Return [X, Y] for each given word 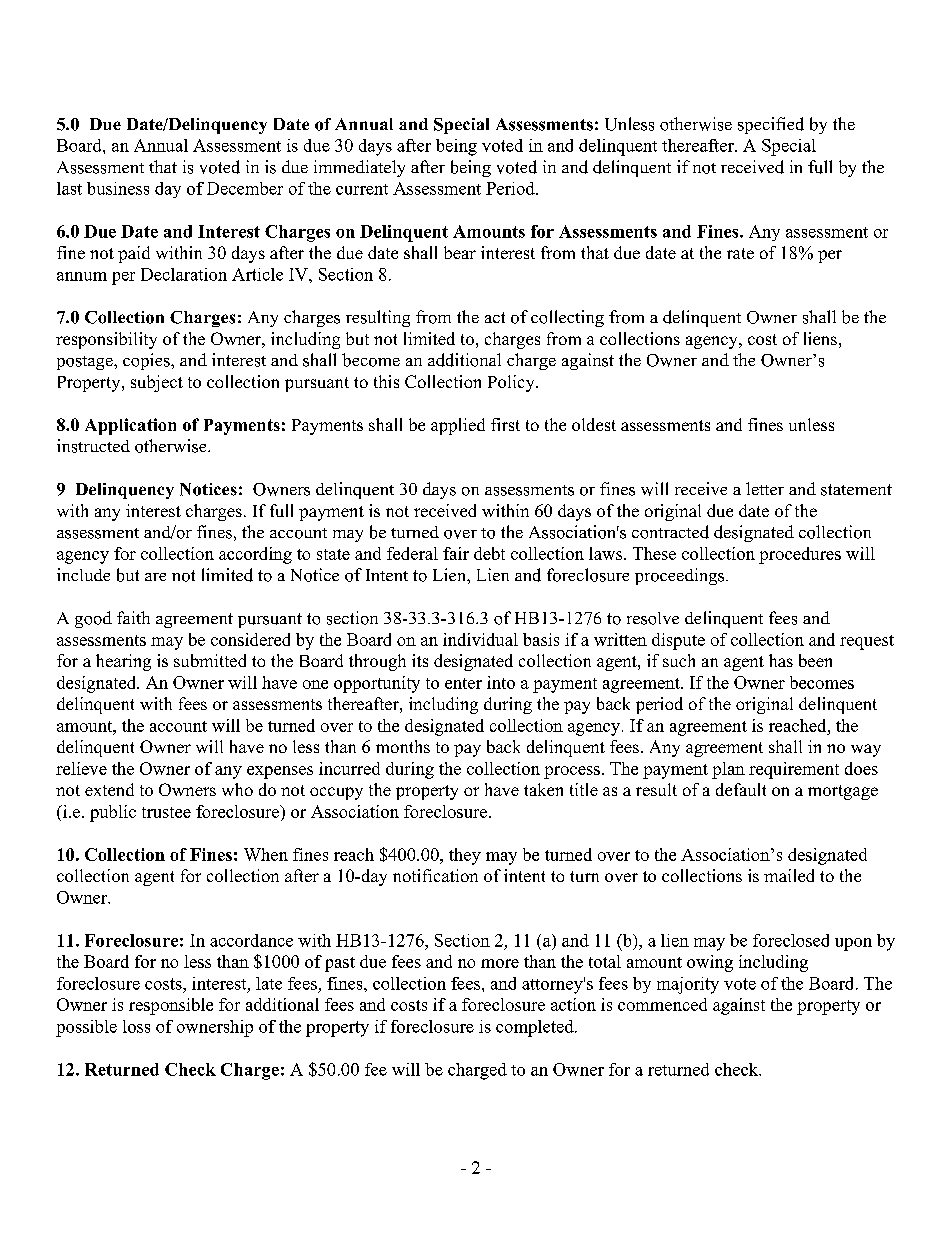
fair [456, 553]
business [118, 188]
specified [771, 125]
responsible [171, 1006]
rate [740, 253]
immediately [359, 168]
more [500, 963]
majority [688, 985]
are [155, 577]
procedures [800, 555]
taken [543, 789]
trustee [166, 812]
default [741, 789]
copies [147, 361]
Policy [512, 383]
